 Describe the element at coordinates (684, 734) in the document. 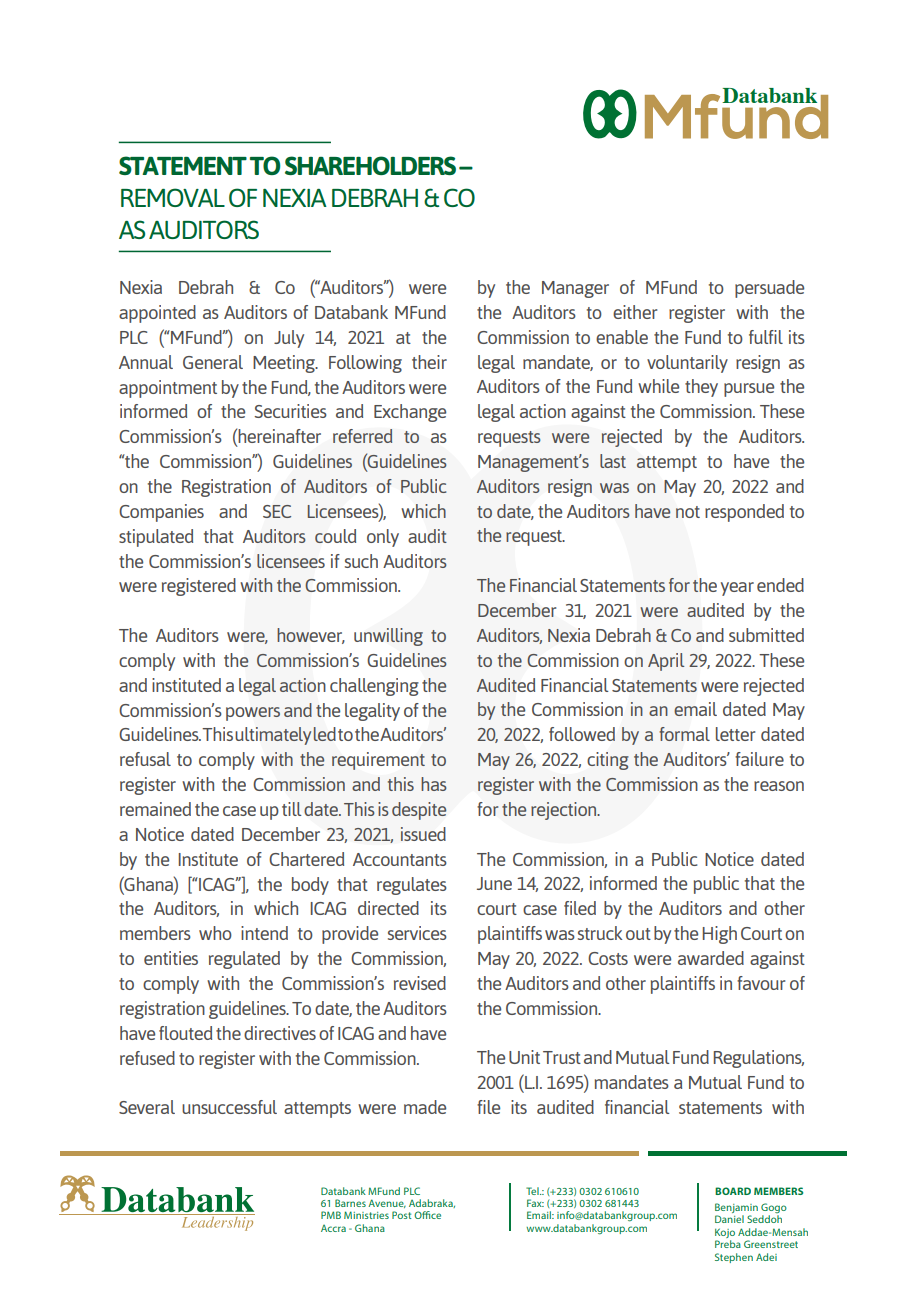

I see `formal` at that location.
